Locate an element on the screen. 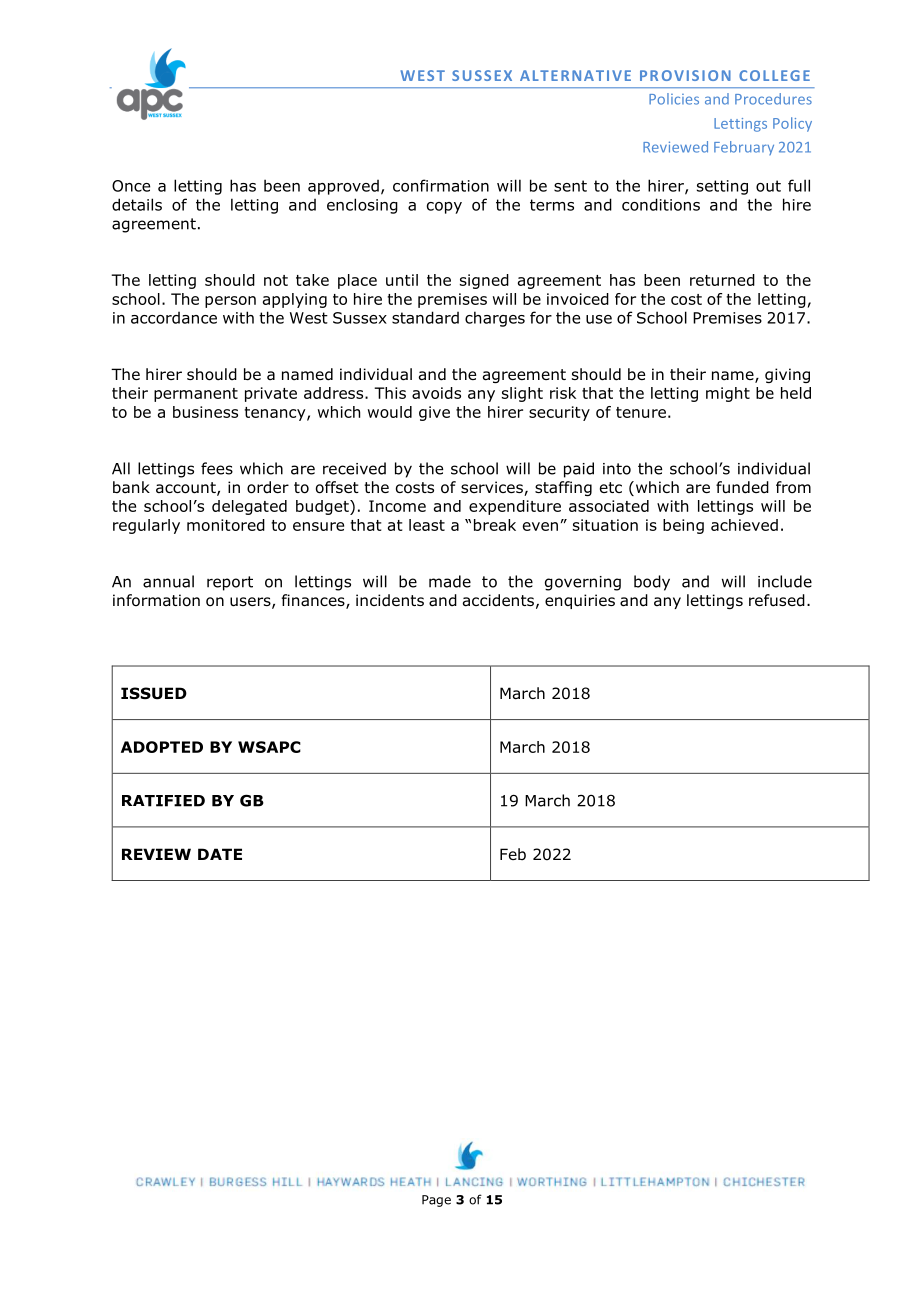 This screenshot has height=1308, width=924. information is located at coordinates (156, 600).
